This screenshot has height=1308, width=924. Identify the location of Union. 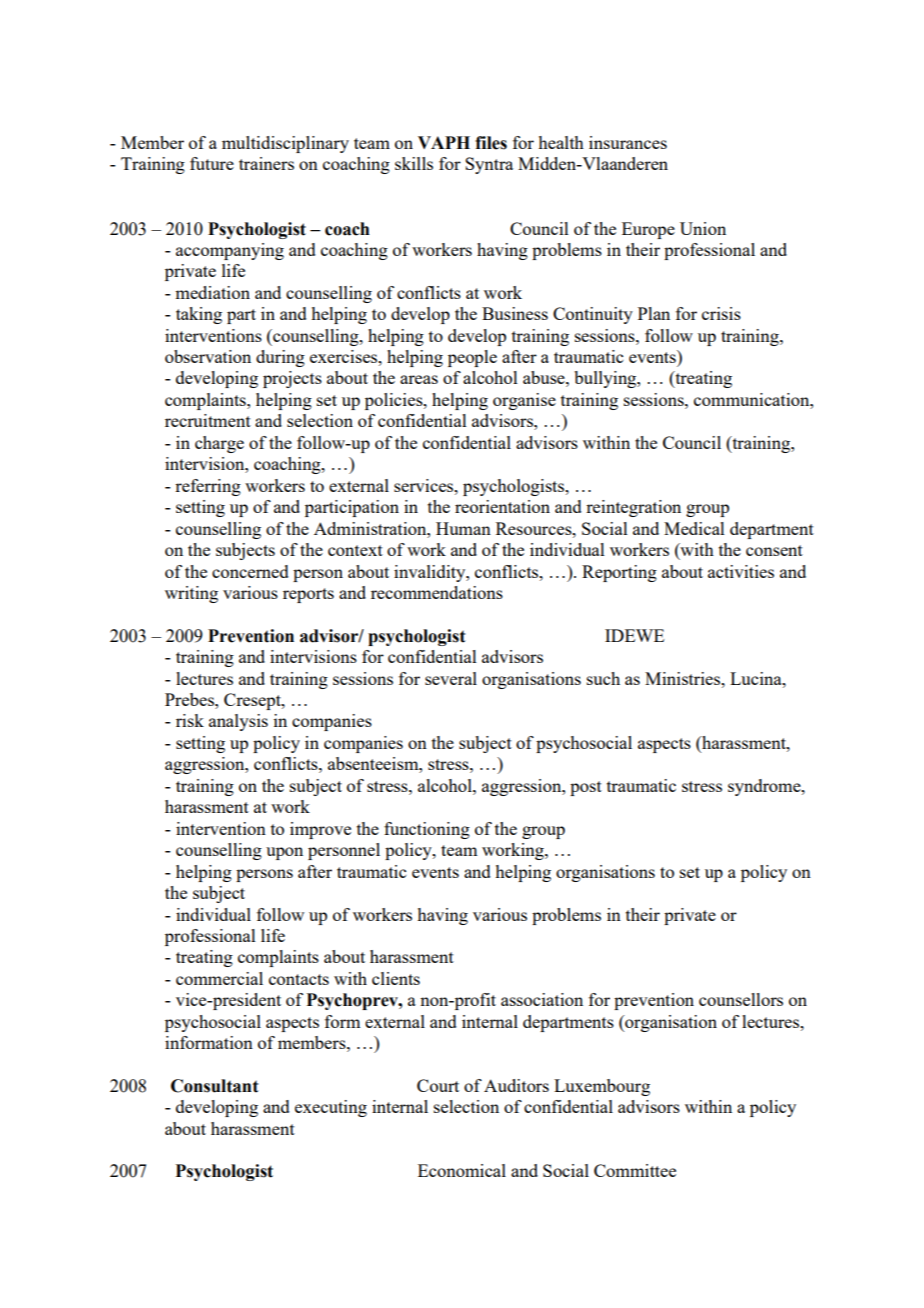
(703, 228).
